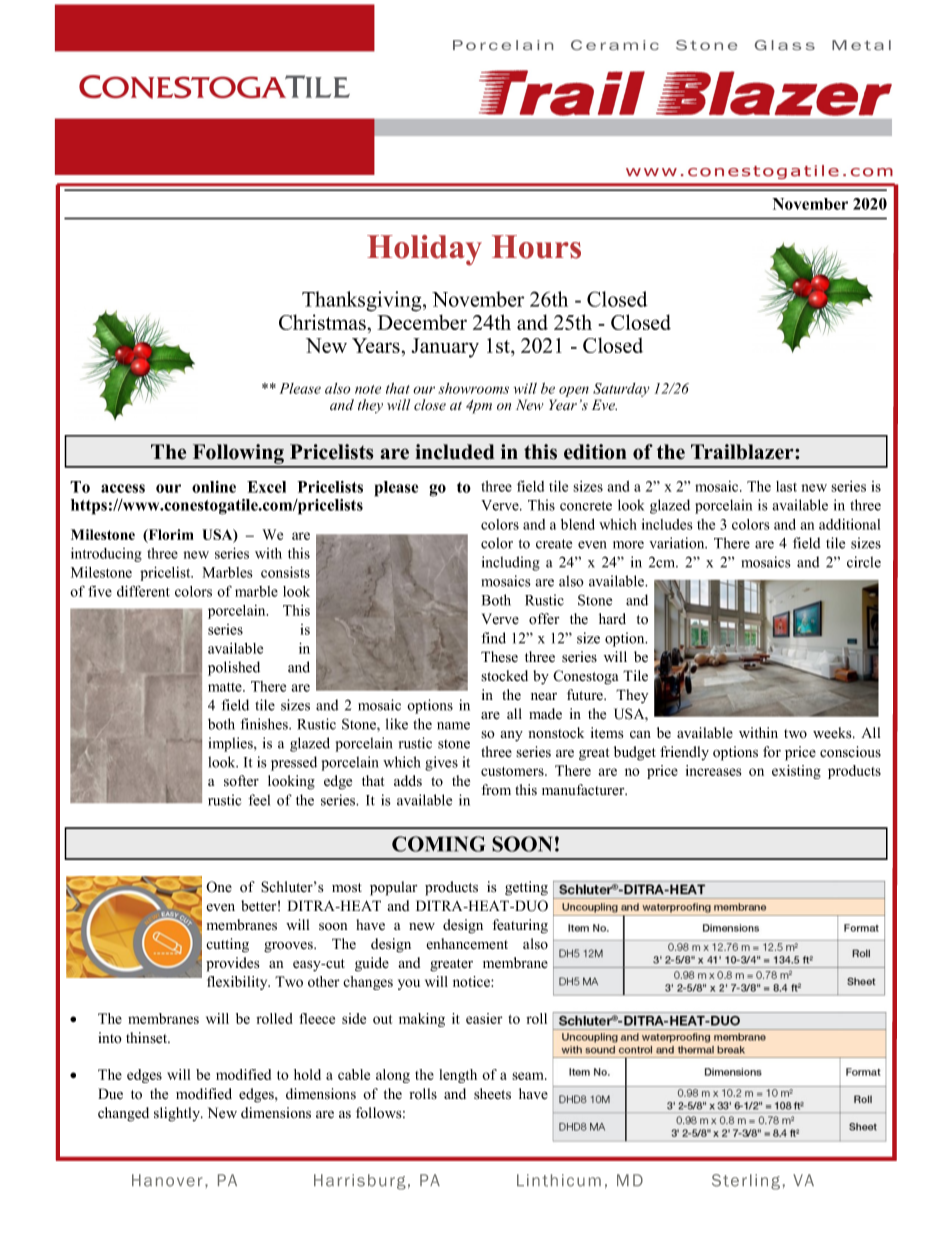  I want to click on Christmas, so click(322, 322).
